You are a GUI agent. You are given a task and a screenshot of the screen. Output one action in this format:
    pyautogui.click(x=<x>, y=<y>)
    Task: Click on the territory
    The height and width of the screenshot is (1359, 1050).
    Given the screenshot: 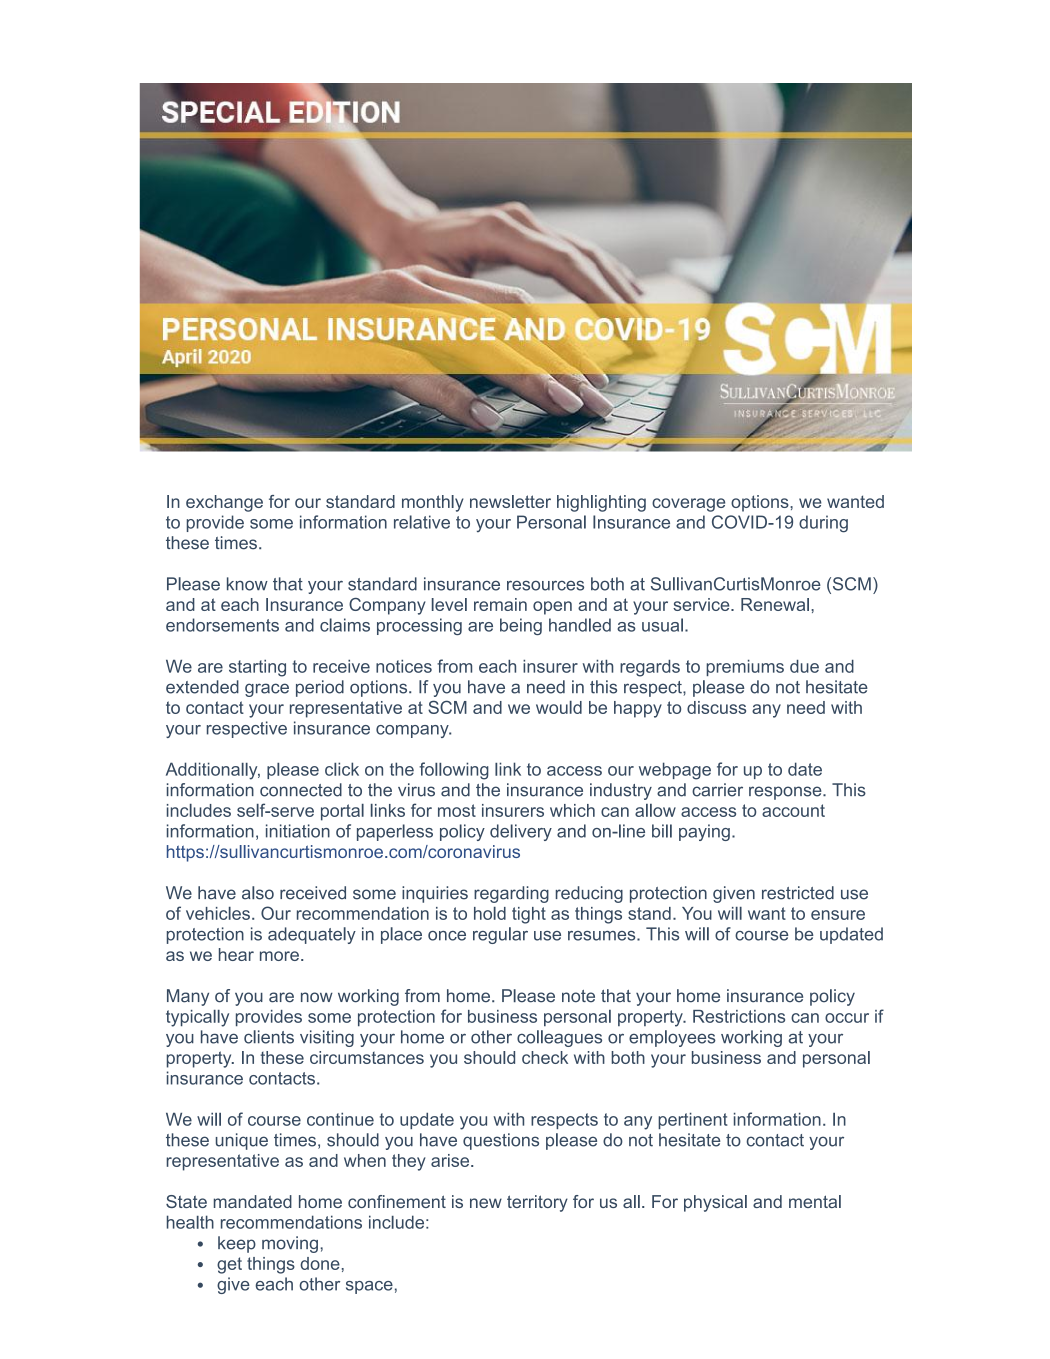 What is the action you would take?
    pyautogui.click(x=537, y=1203)
